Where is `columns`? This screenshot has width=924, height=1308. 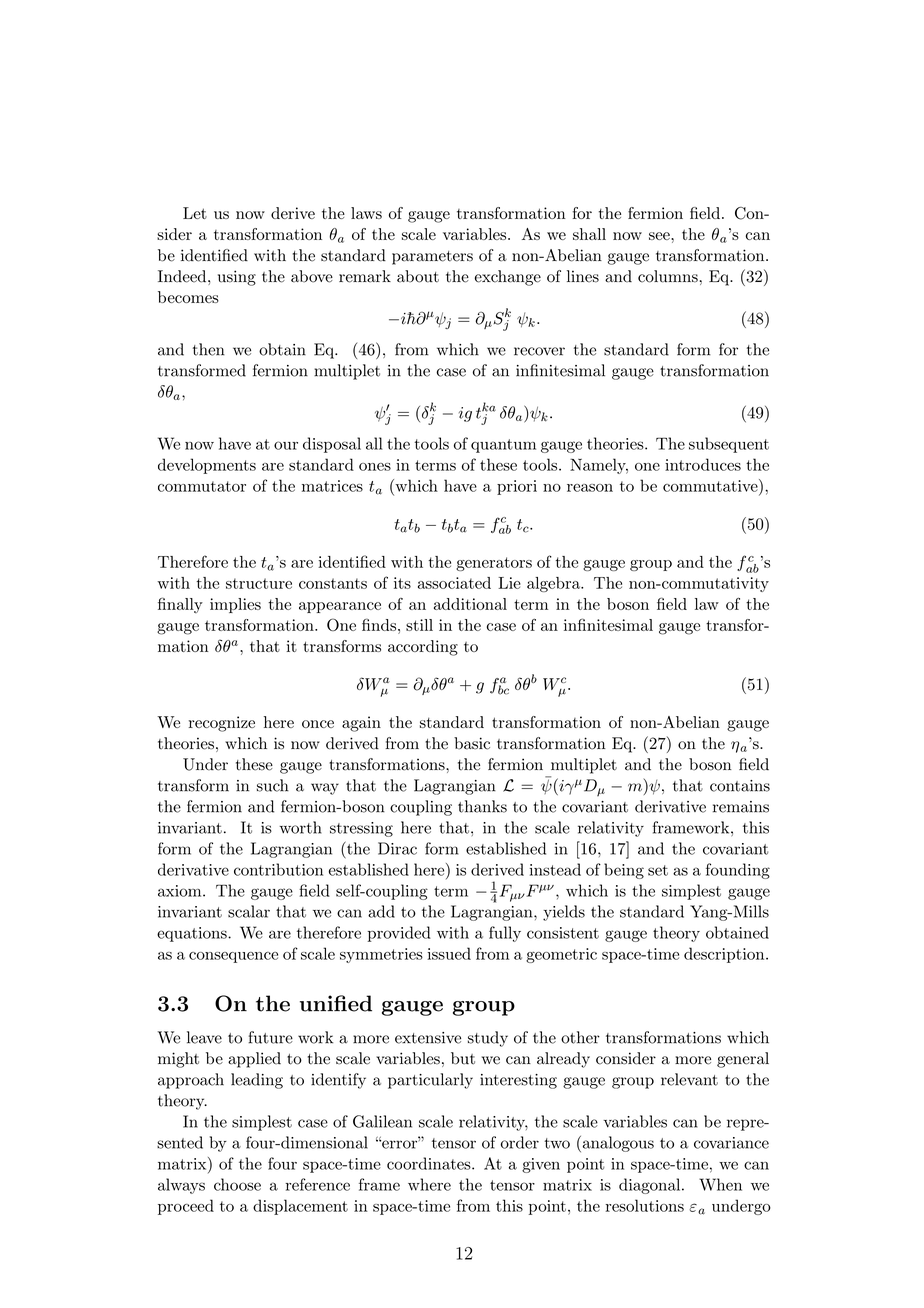 columns is located at coordinates (668, 276).
